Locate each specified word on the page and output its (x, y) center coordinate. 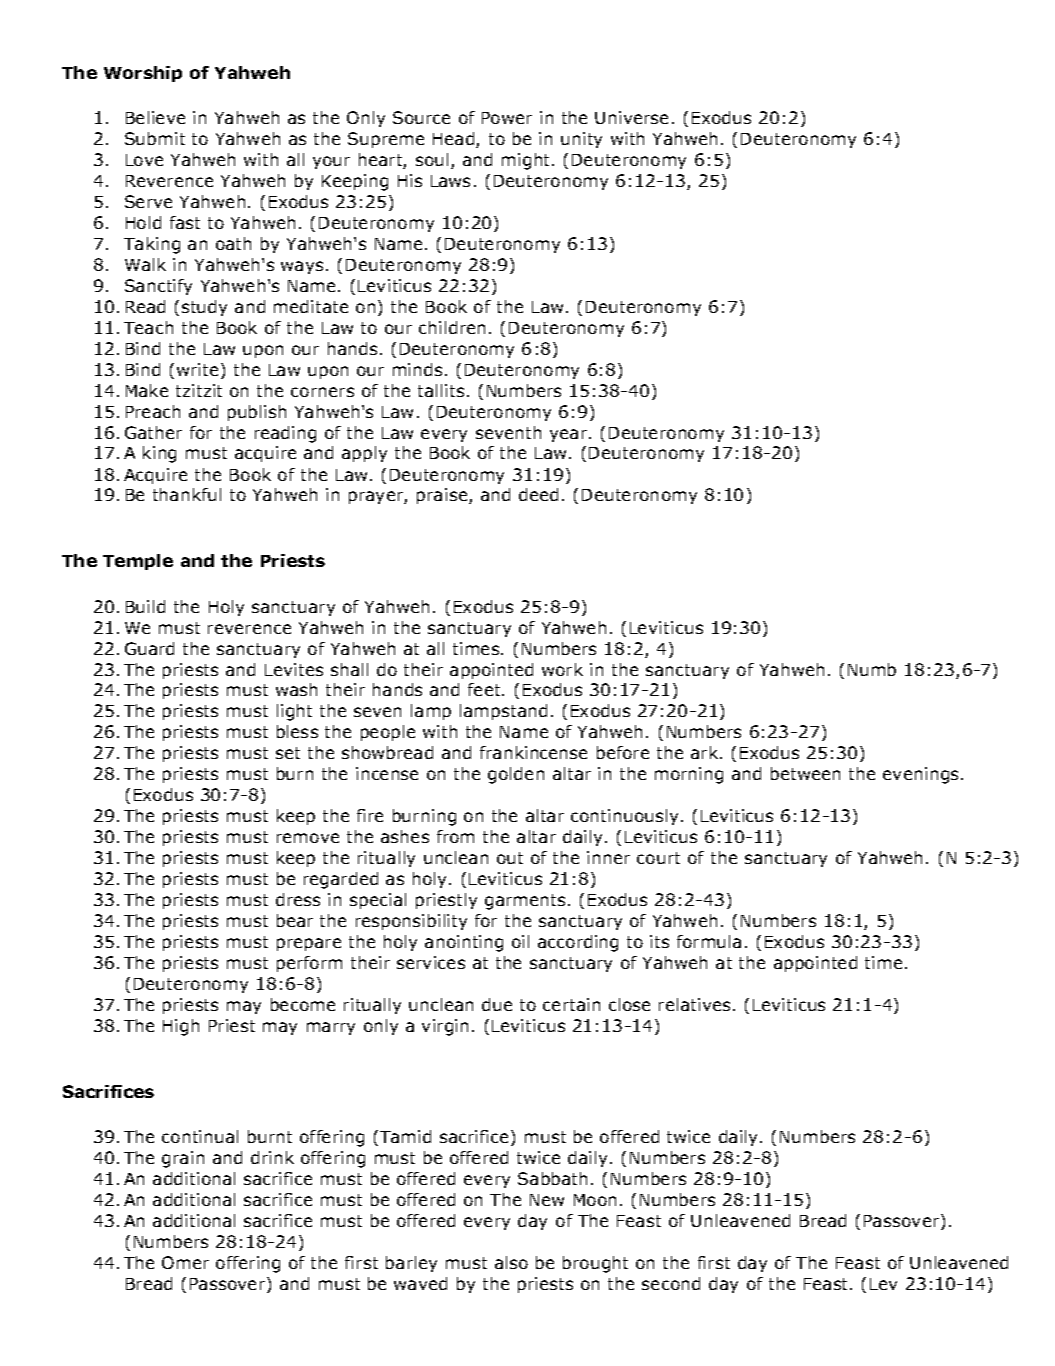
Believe (155, 117)
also (511, 1262)
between (805, 773)
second (671, 1283)
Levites (294, 669)
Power (507, 118)
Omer (185, 1262)
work (562, 669)
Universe (631, 117)
